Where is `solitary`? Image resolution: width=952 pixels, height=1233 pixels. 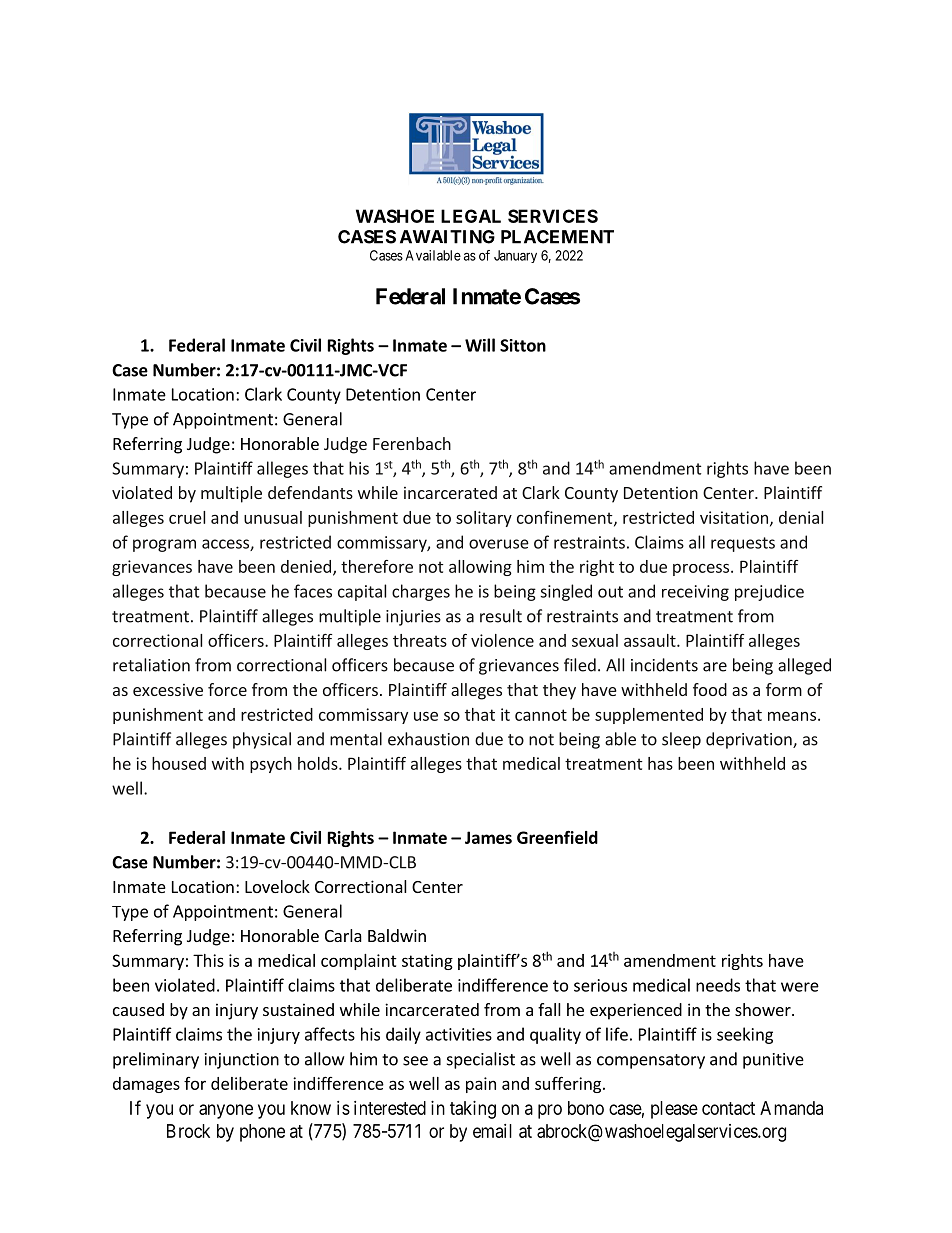 solitary is located at coordinates (484, 519).
